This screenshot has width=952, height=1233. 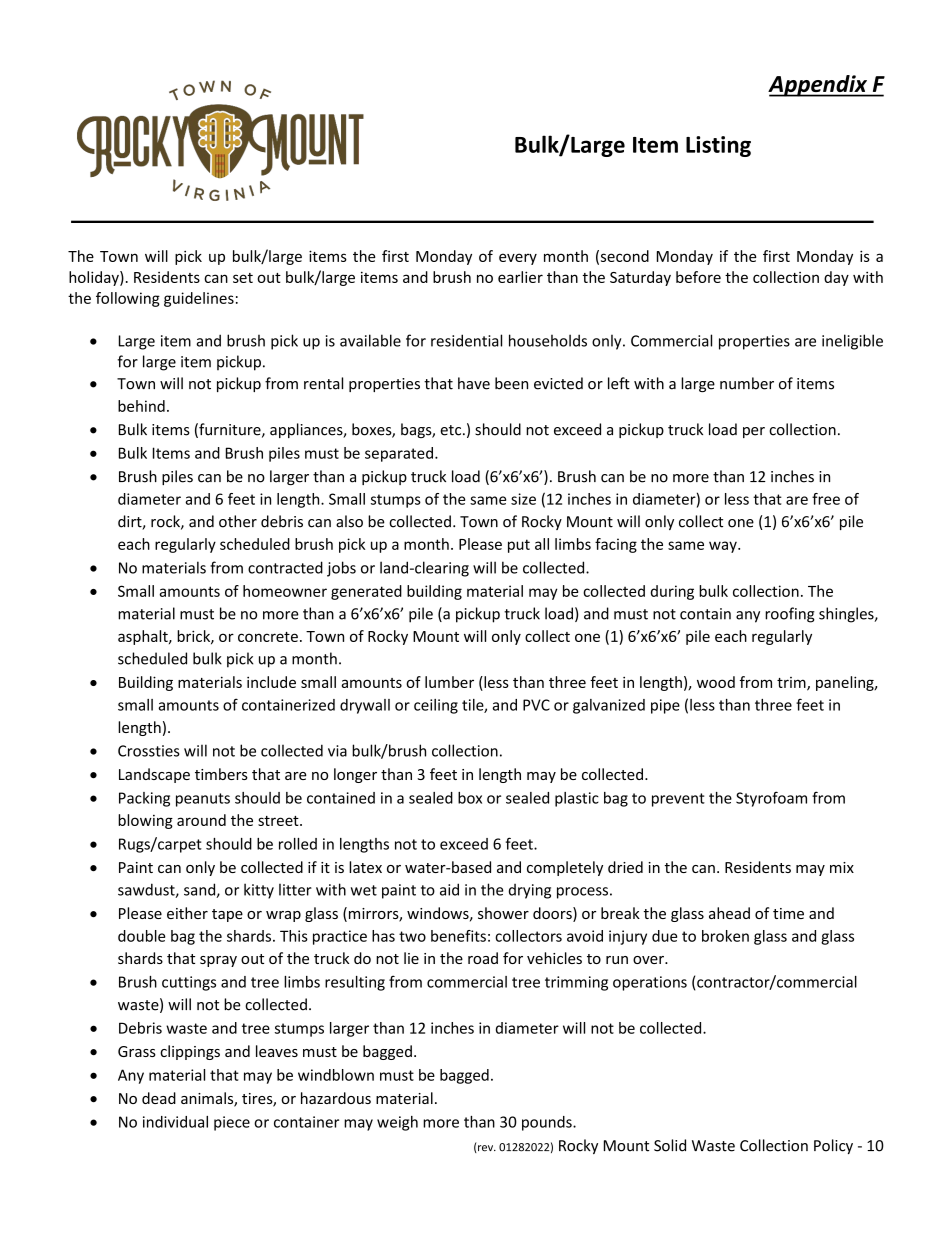 What do you see at coordinates (790, 615) in the screenshot?
I see `roofing` at bounding box center [790, 615].
